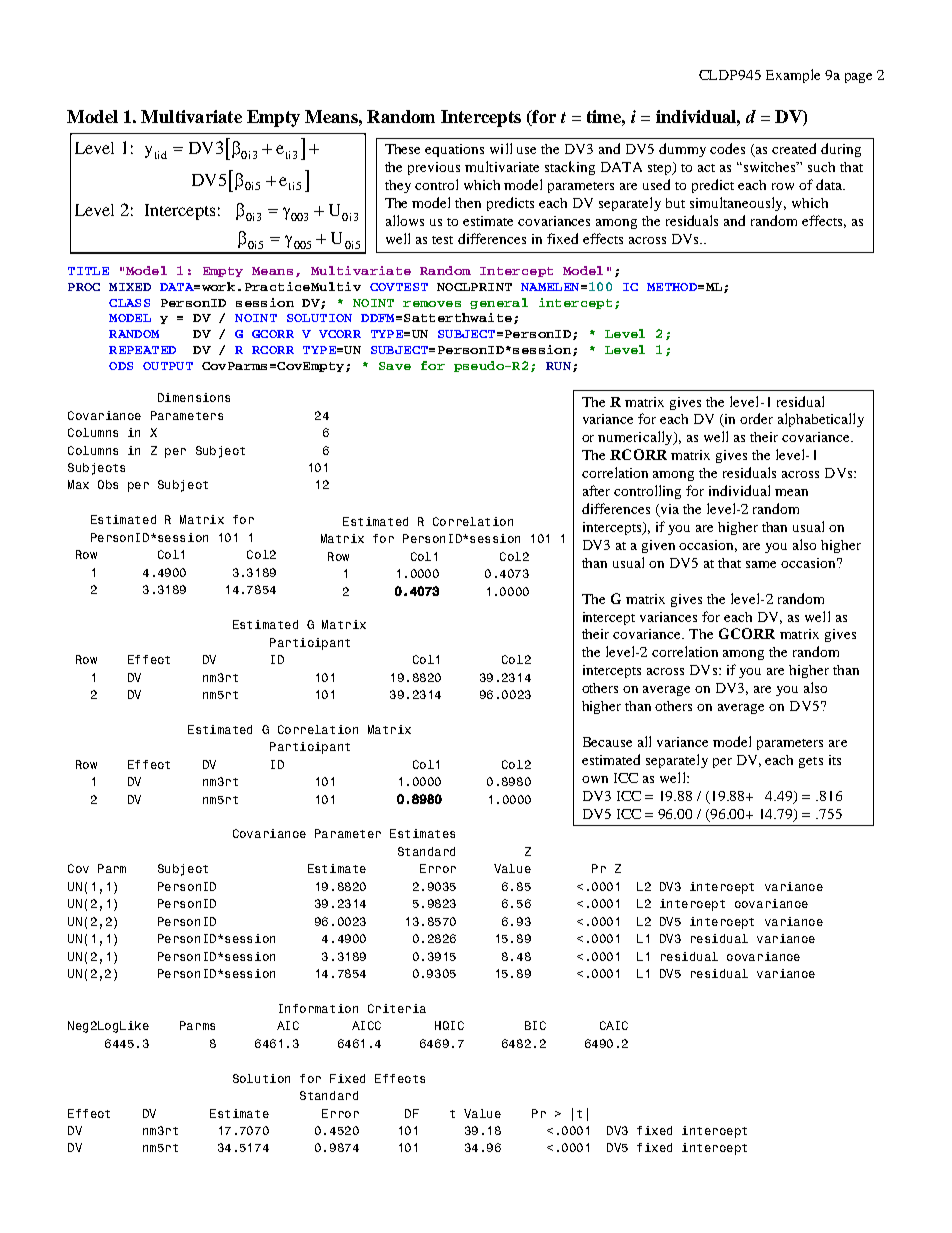  I want to click on Example, so click(793, 76).
